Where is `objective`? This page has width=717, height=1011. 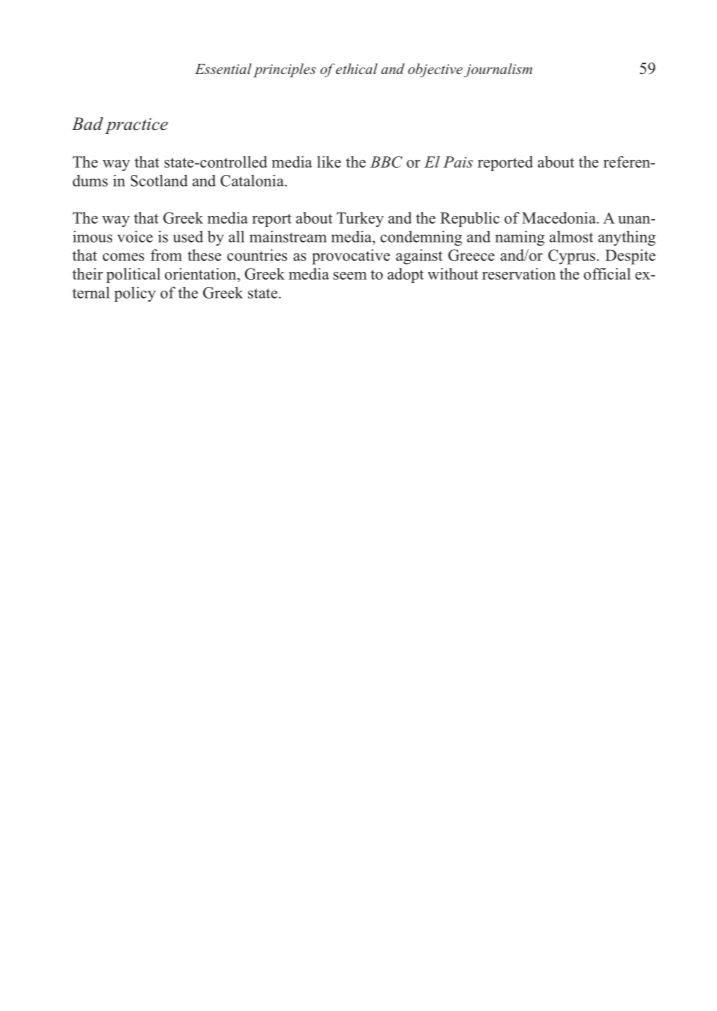 objective is located at coordinates (435, 70).
